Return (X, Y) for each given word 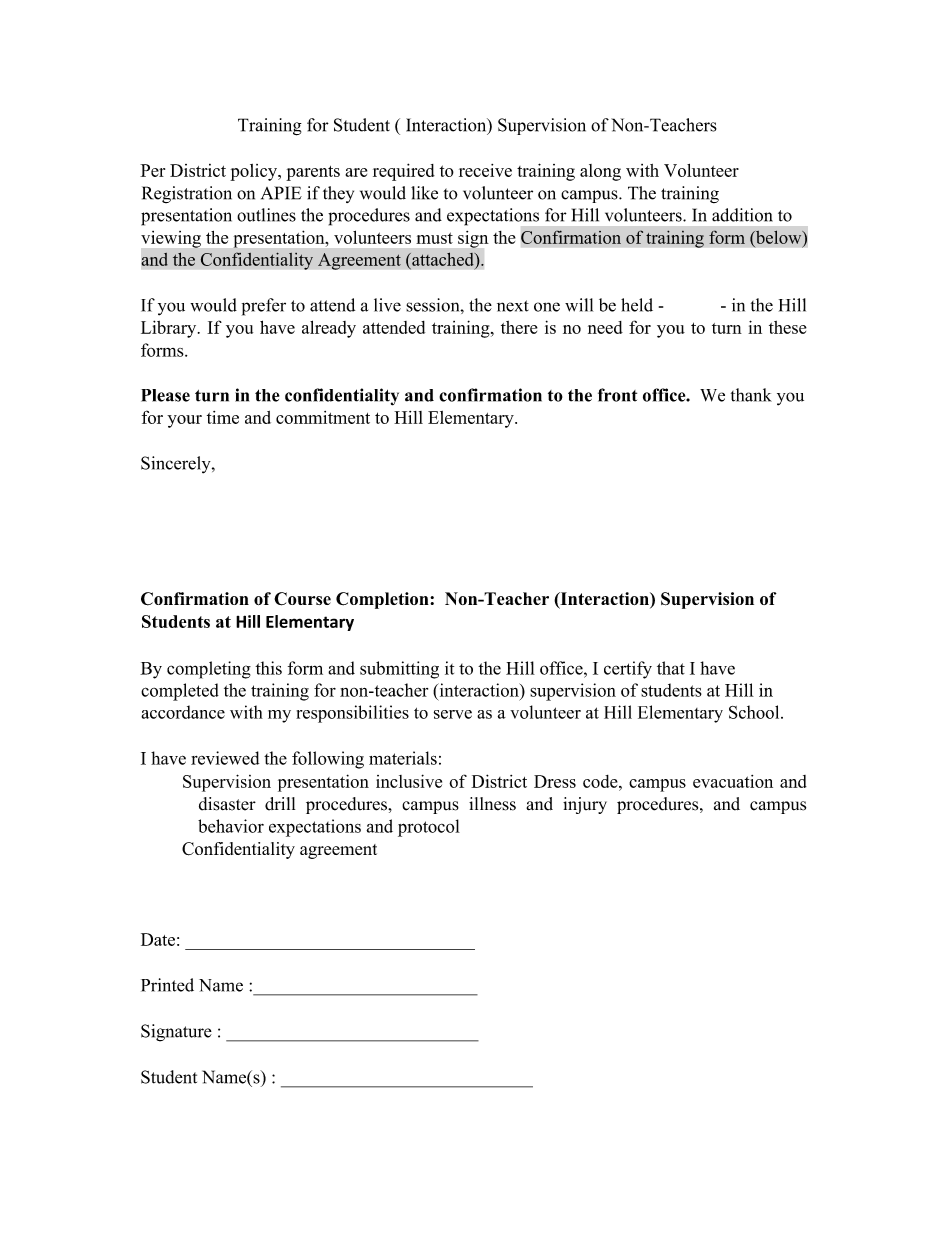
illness (492, 804)
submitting (399, 670)
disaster (227, 804)
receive (485, 170)
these (788, 327)
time (223, 417)
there (519, 327)
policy (255, 172)
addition (742, 215)
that (671, 668)
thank (751, 395)
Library (170, 329)
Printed (167, 985)
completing (209, 670)
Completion (383, 600)
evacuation (733, 781)
